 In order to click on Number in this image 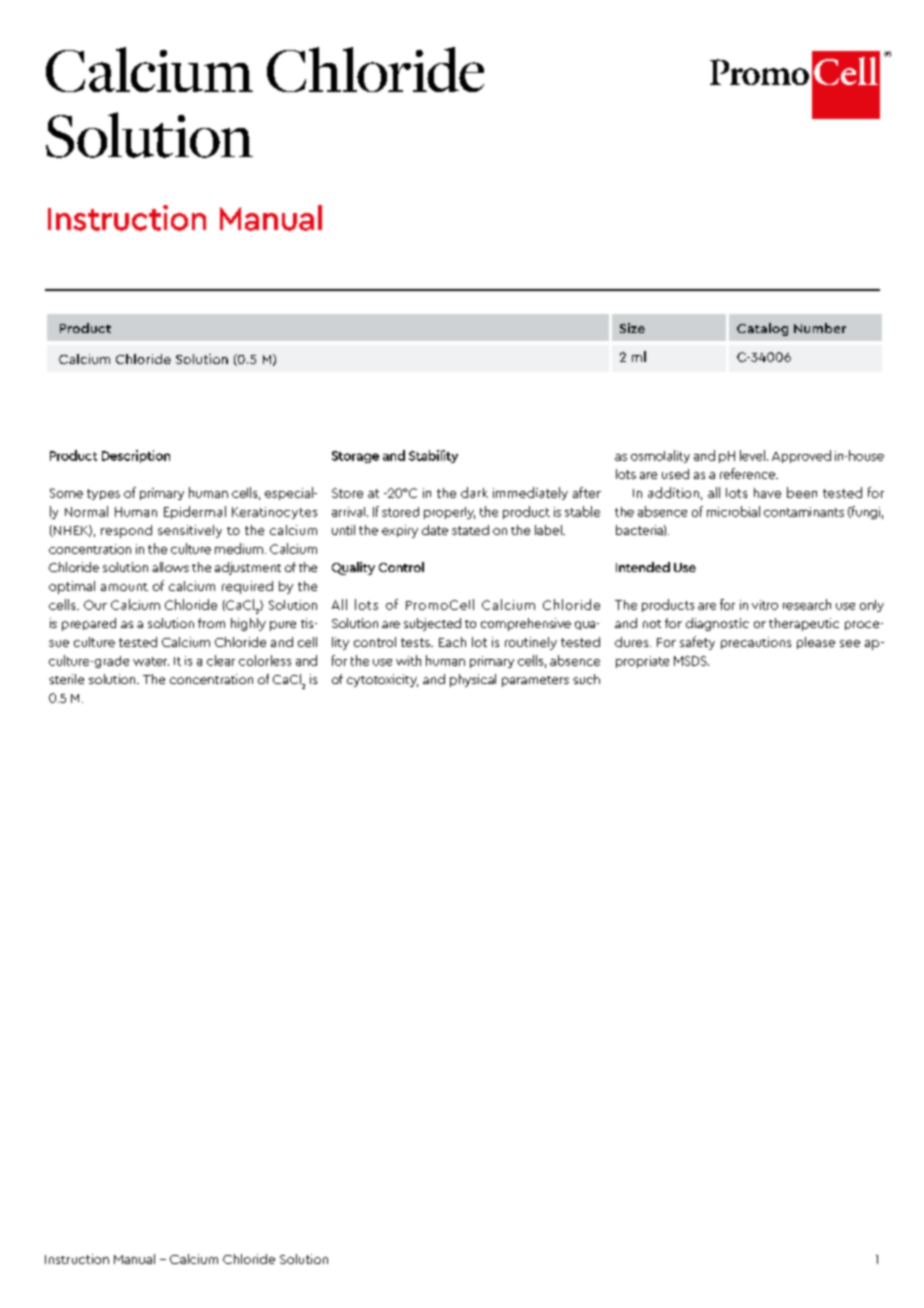, I will do `click(820, 328)`.
